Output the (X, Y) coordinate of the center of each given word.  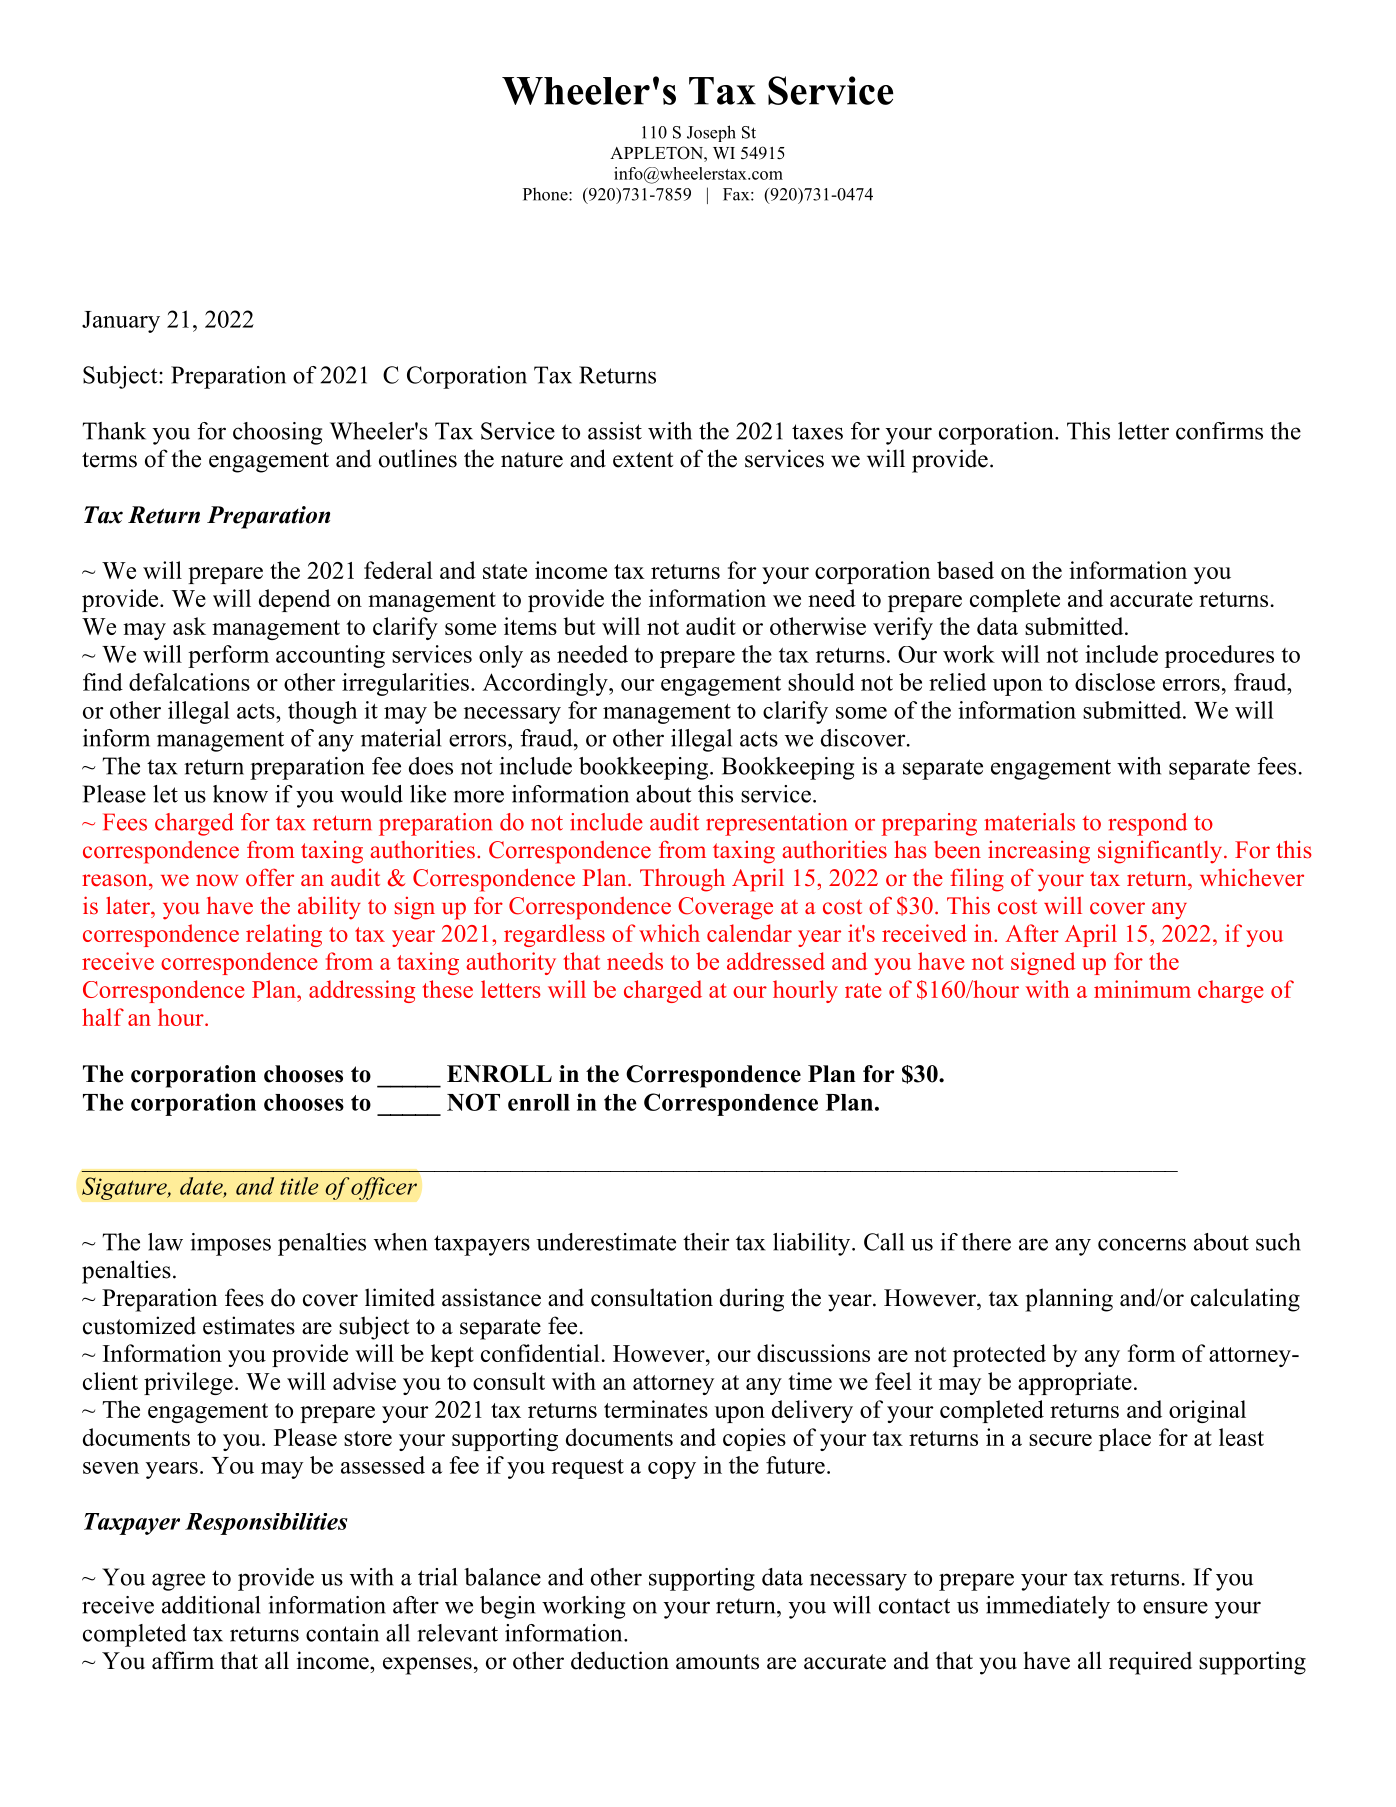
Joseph (711, 133)
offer (270, 877)
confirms (1219, 431)
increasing (1039, 852)
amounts (717, 1662)
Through (682, 880)
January (121, 322)
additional (211, 1605)
